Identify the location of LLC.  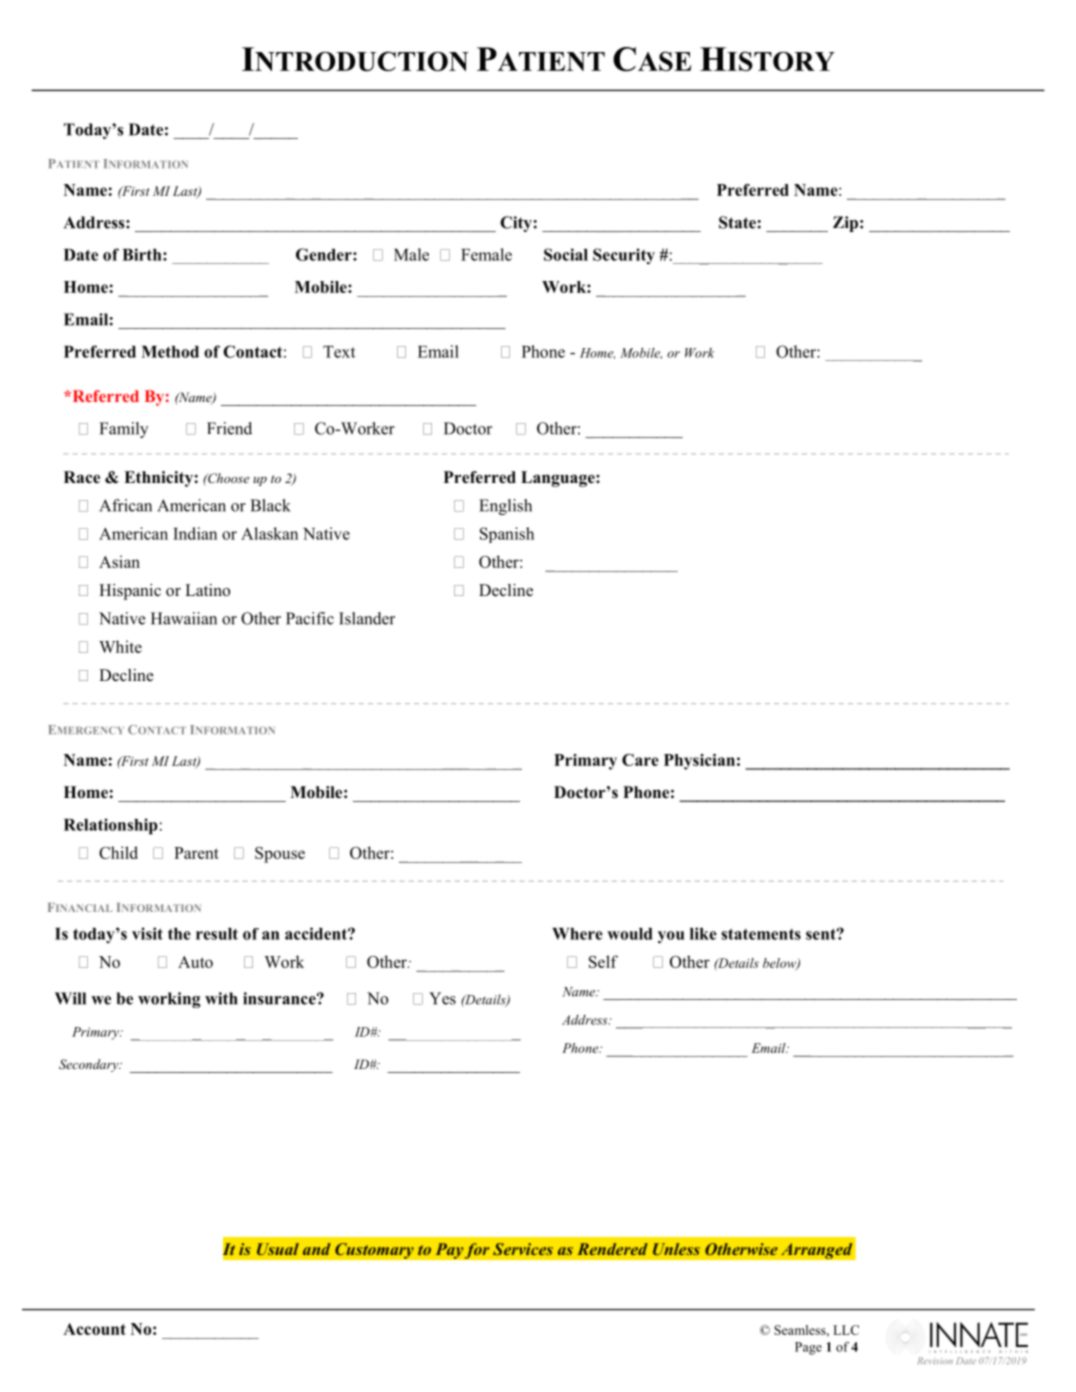
(846, 1330).
